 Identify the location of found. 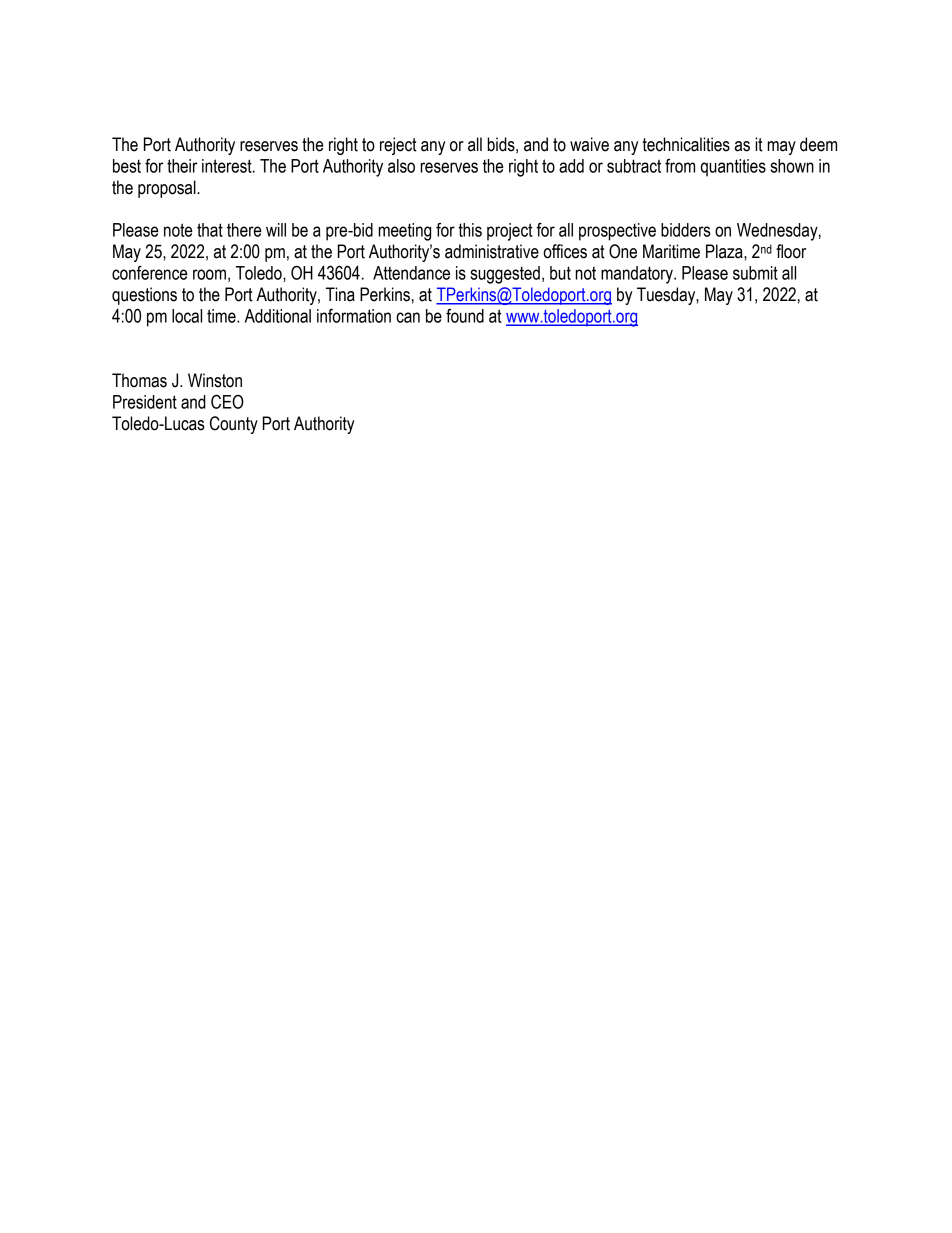
(465, 316).
